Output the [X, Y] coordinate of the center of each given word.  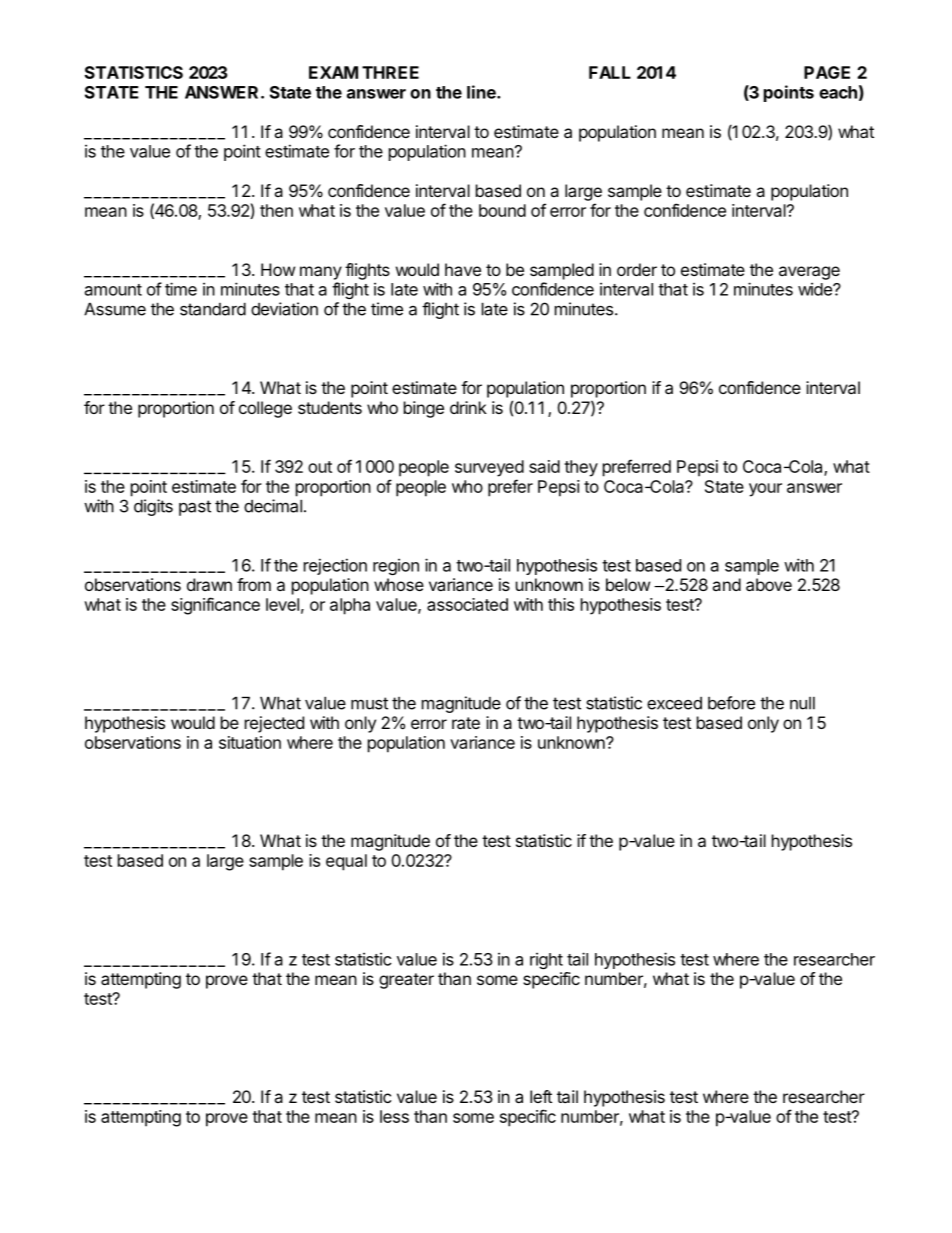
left [541, 1096]
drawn [209, 584]
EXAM [333, 72]
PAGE [827, 72]
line [482, 92]
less [394, 1116]
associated [467, 604]
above [769, 584]
